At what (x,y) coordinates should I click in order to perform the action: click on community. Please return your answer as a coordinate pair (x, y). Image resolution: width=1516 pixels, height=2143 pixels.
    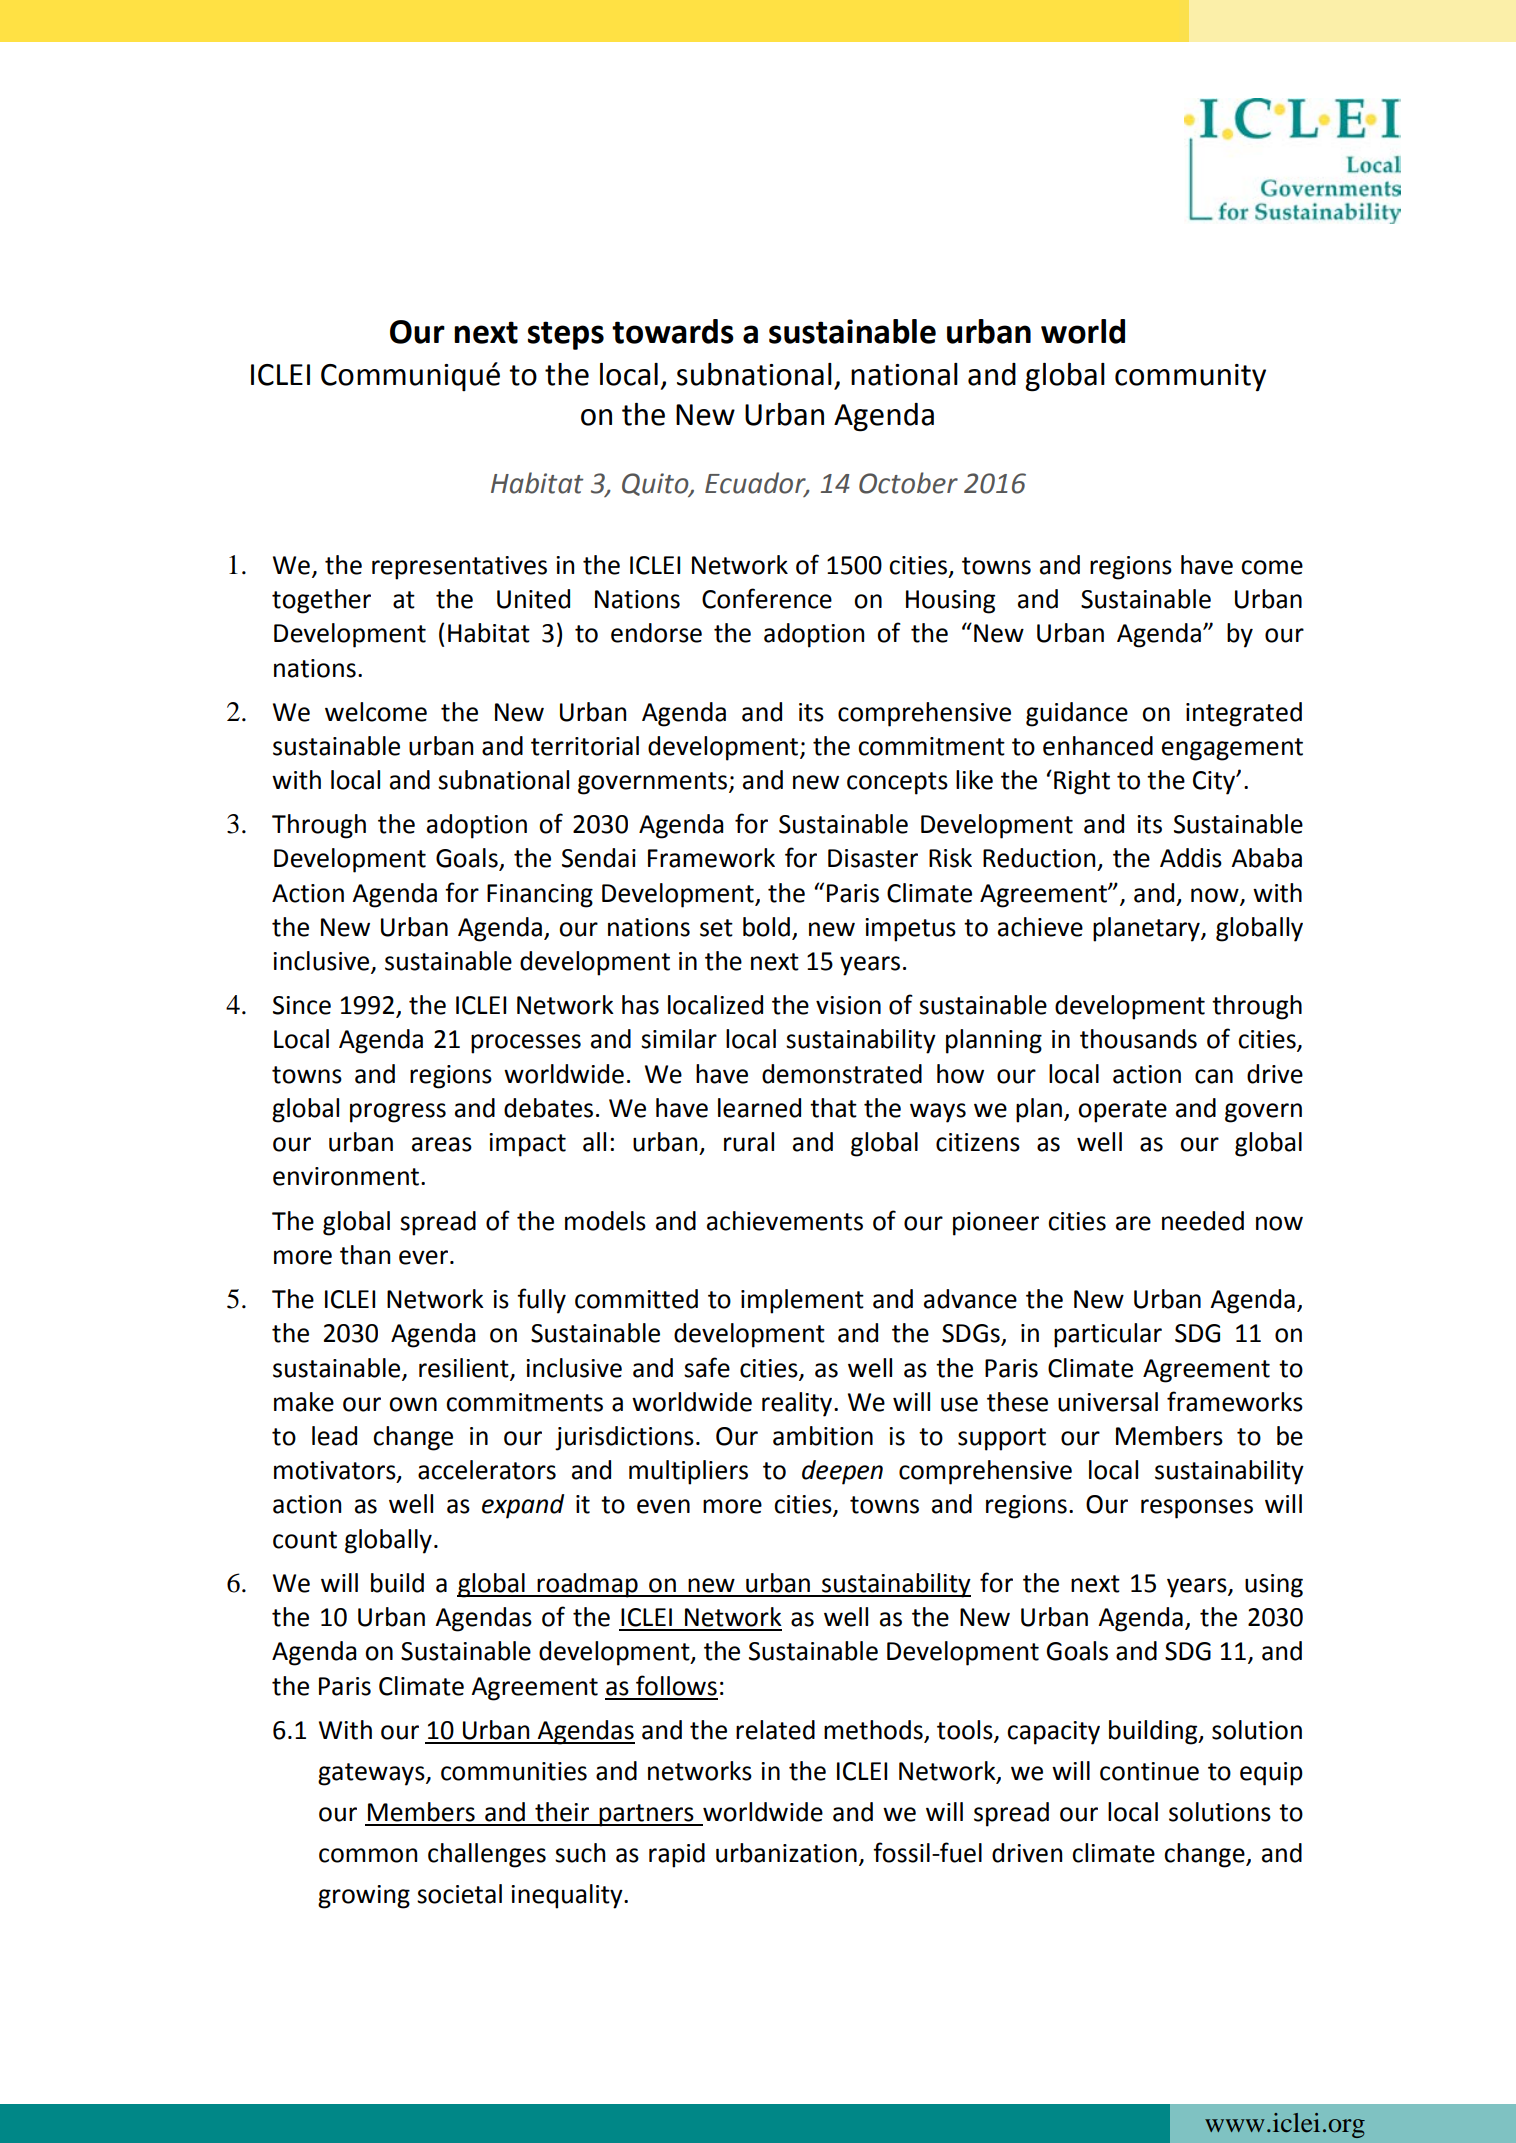
    Looking at the image, I should click on (1190, 377).
